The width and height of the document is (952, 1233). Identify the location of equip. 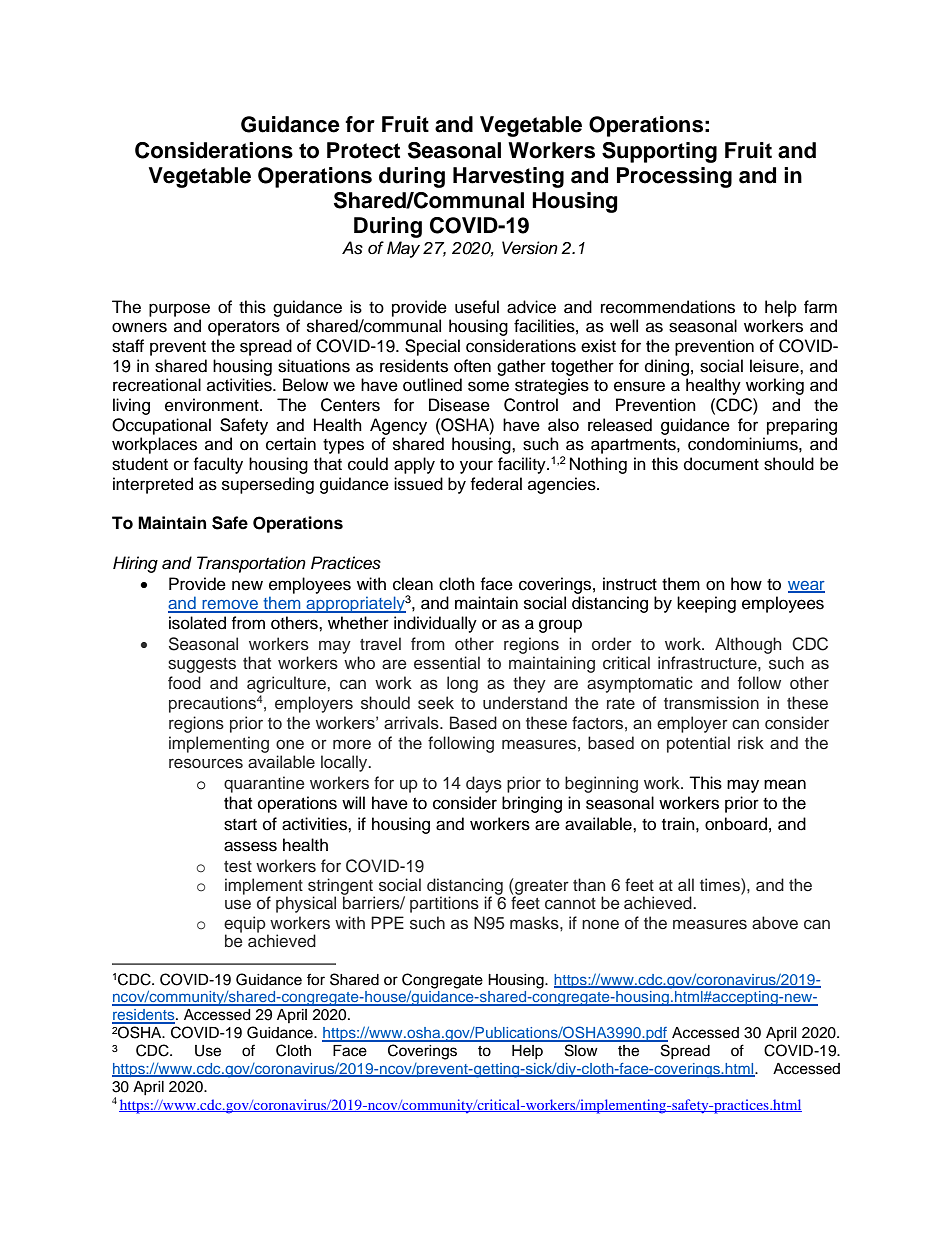
(246, 925).
